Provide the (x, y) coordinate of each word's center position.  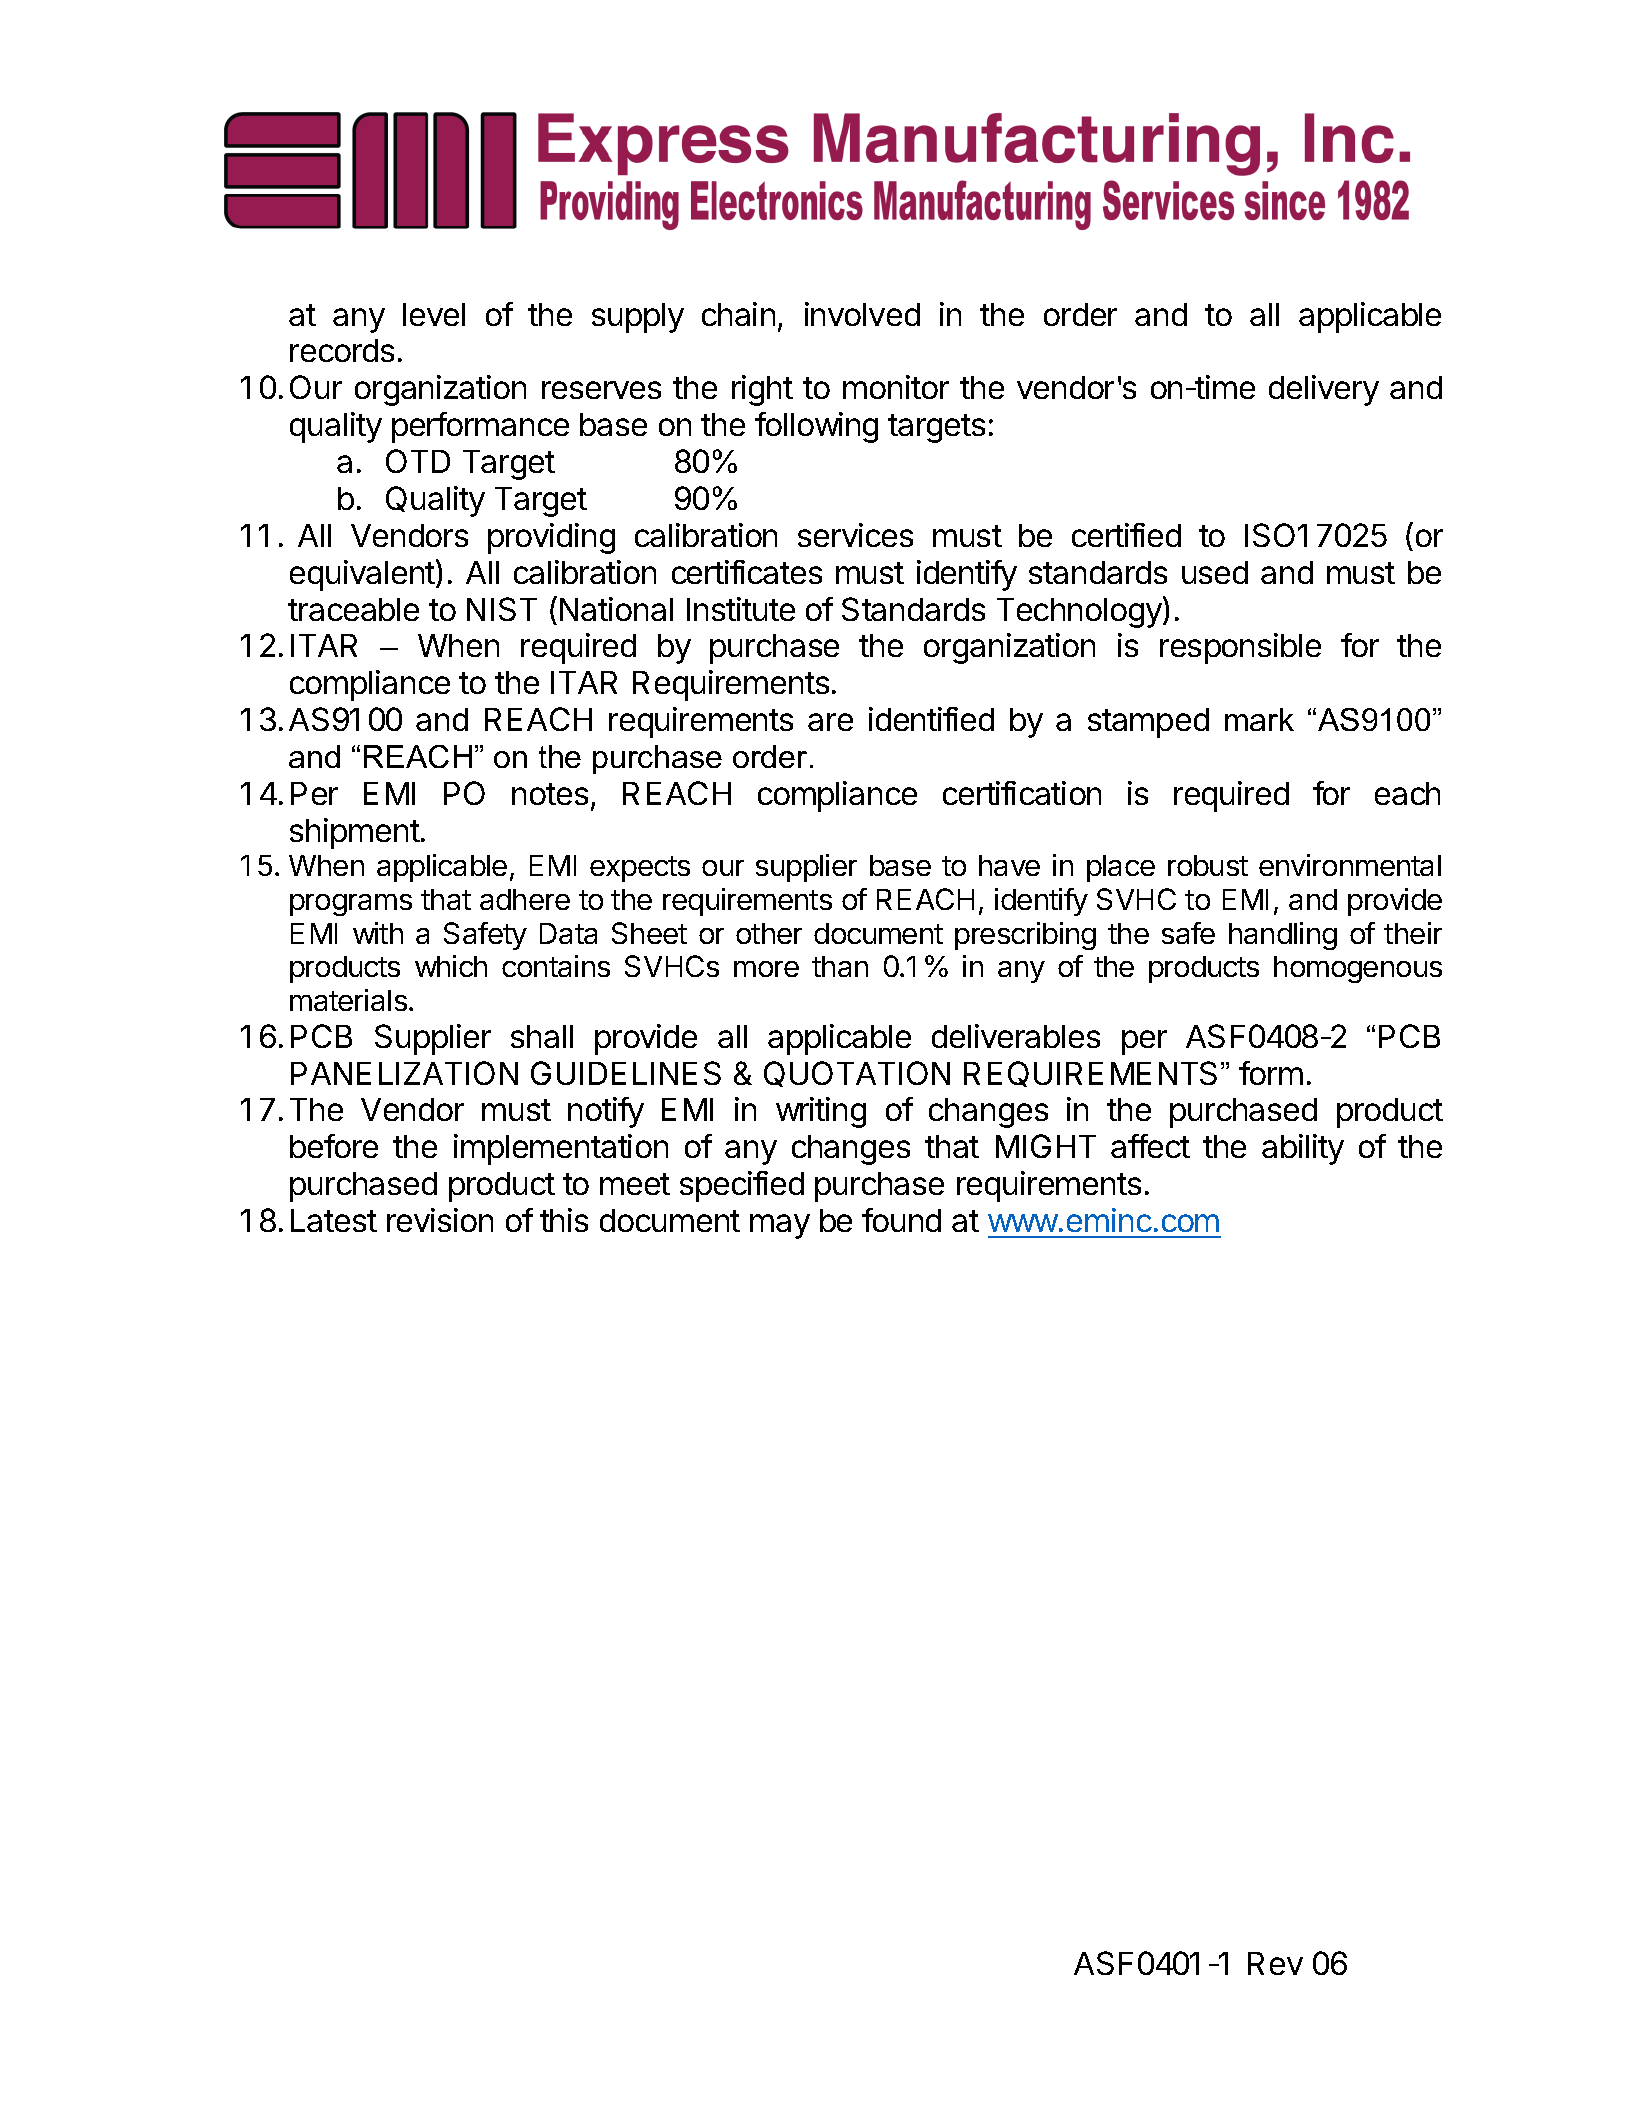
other (769, 933)
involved (862, 314)
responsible (1240, 648)
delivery (1324, 390)
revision (440, 1220)
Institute (741, 609)
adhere (525, 899)
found (901, 1220)
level (434, 314)
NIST (502, 609)
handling (1283, 936)
